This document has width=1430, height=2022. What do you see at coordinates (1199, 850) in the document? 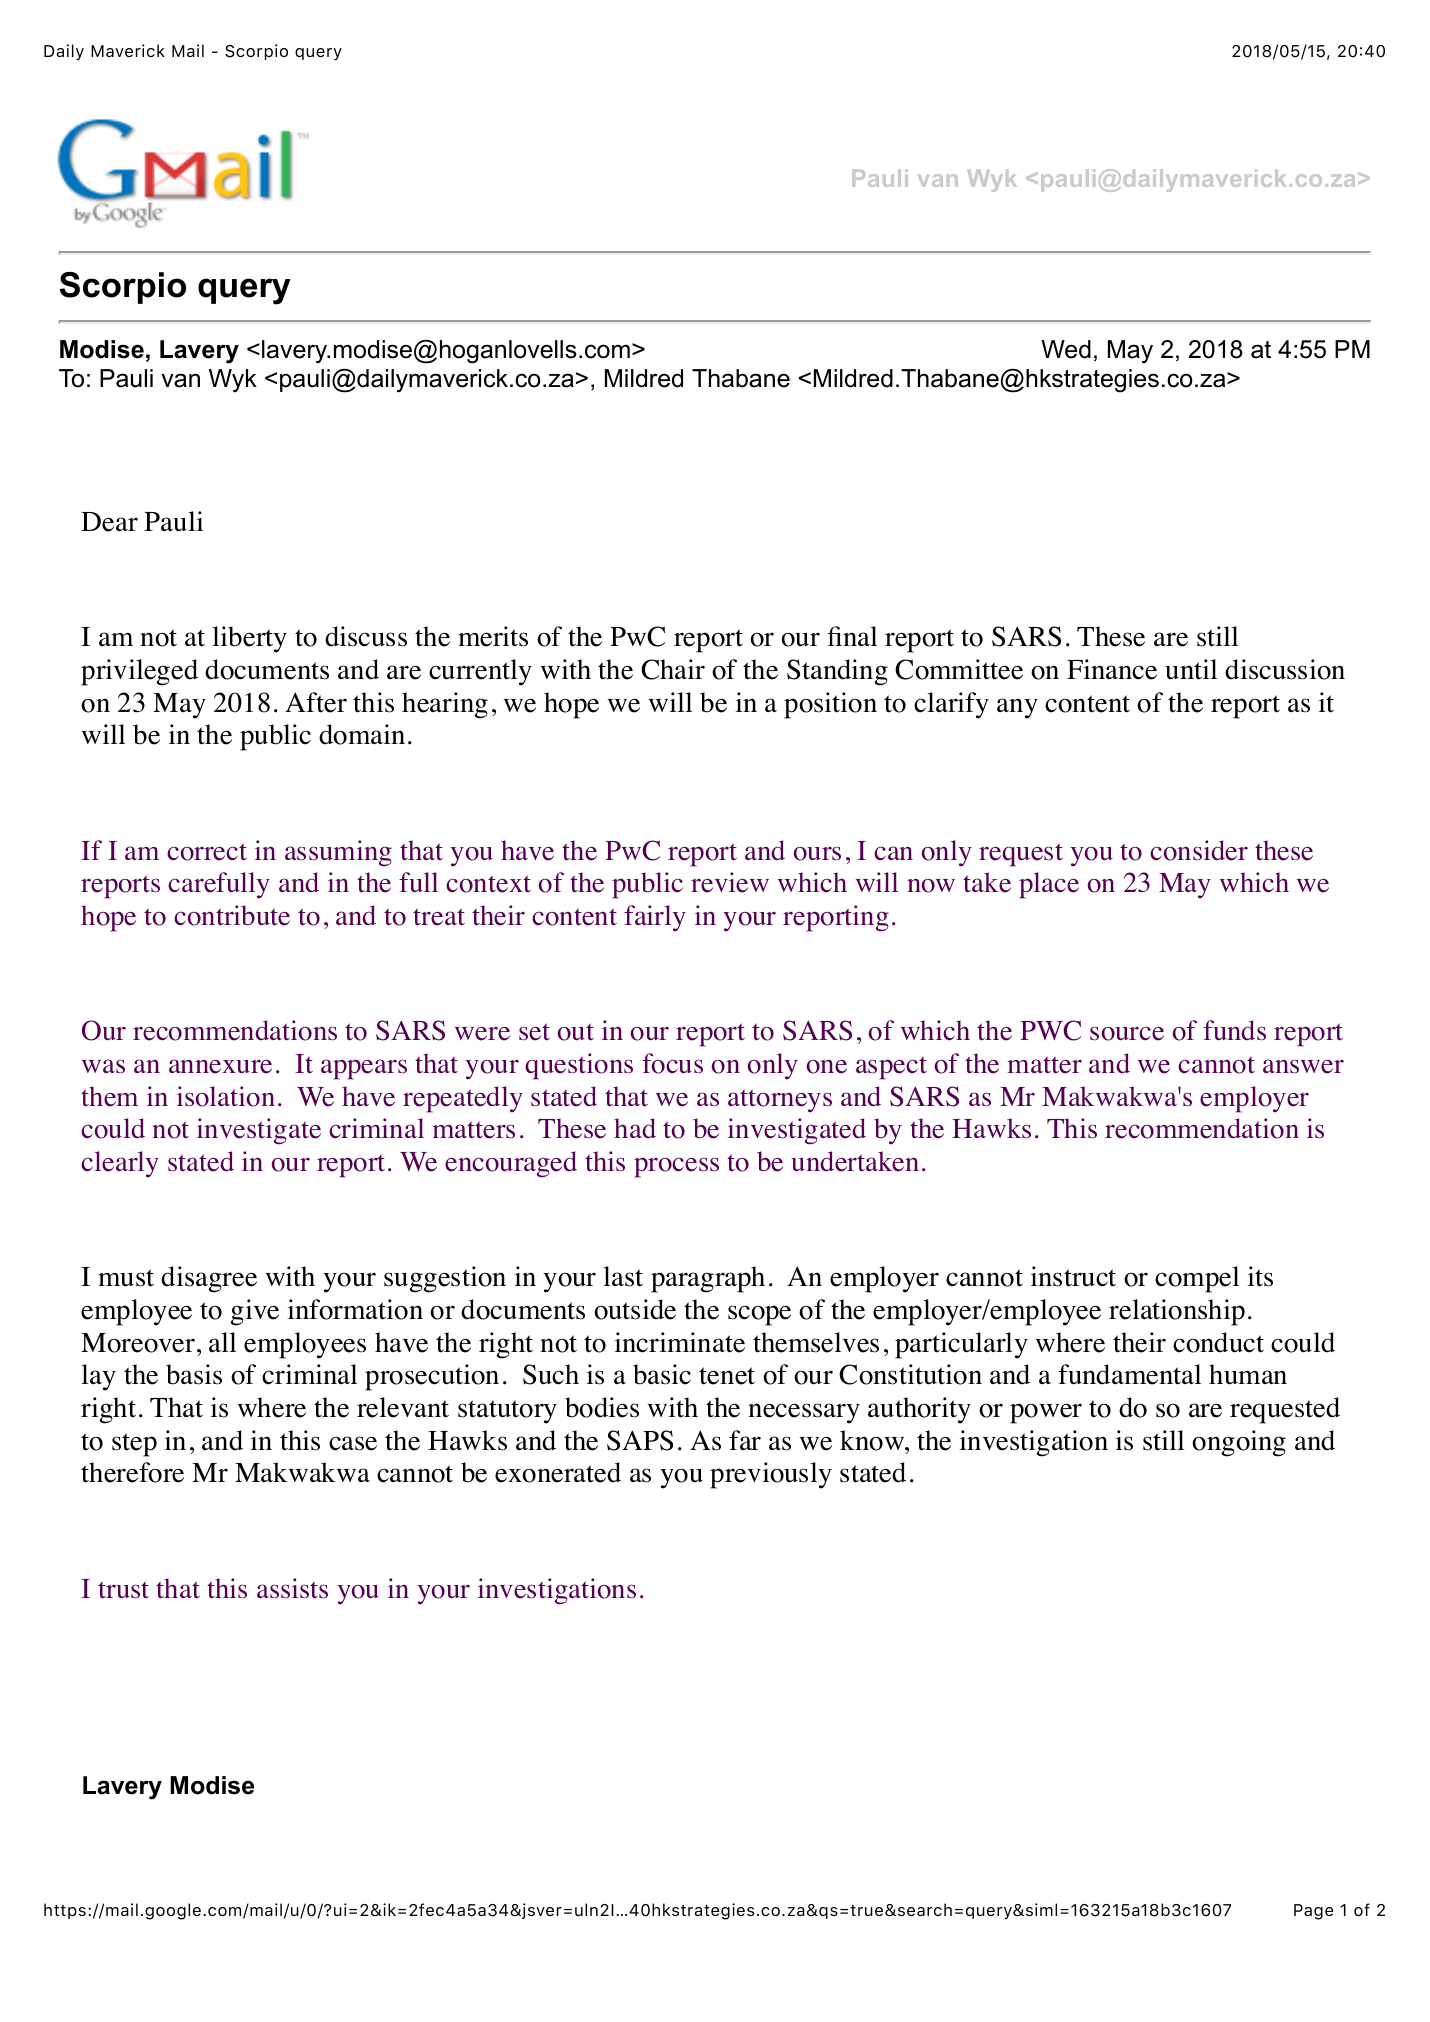
I see `consider` at bounding box center [1199, 850].
